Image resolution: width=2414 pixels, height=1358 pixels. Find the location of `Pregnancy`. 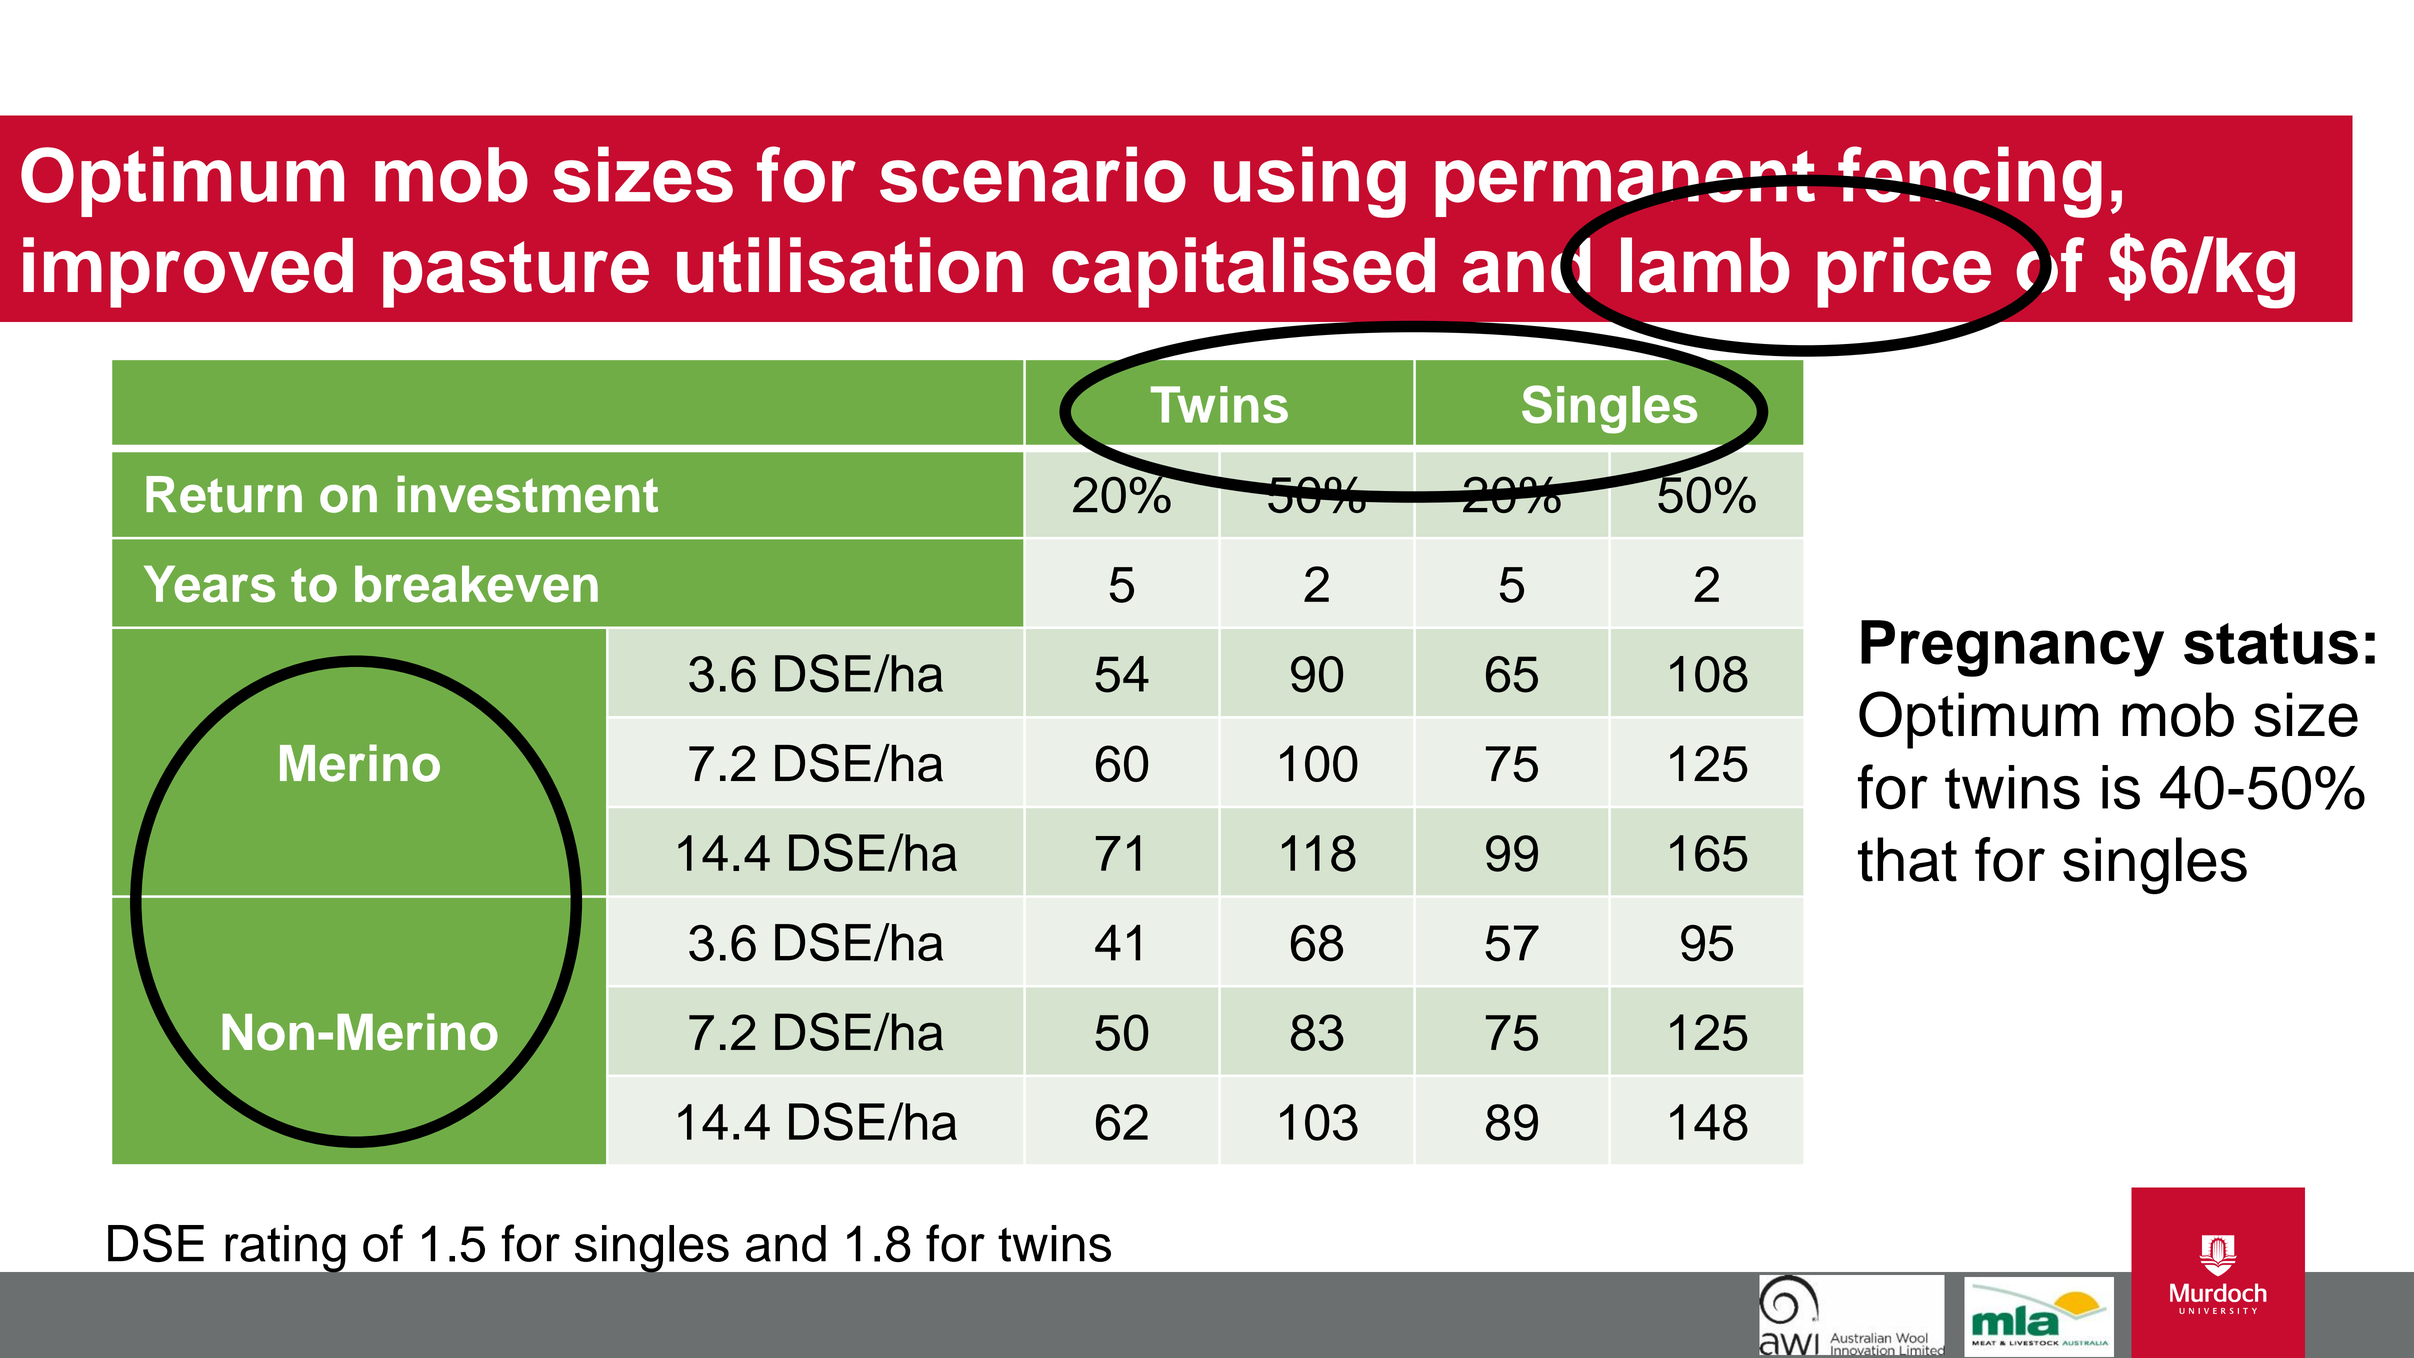

Pregnancy is located at coordinates (2012, 648).
